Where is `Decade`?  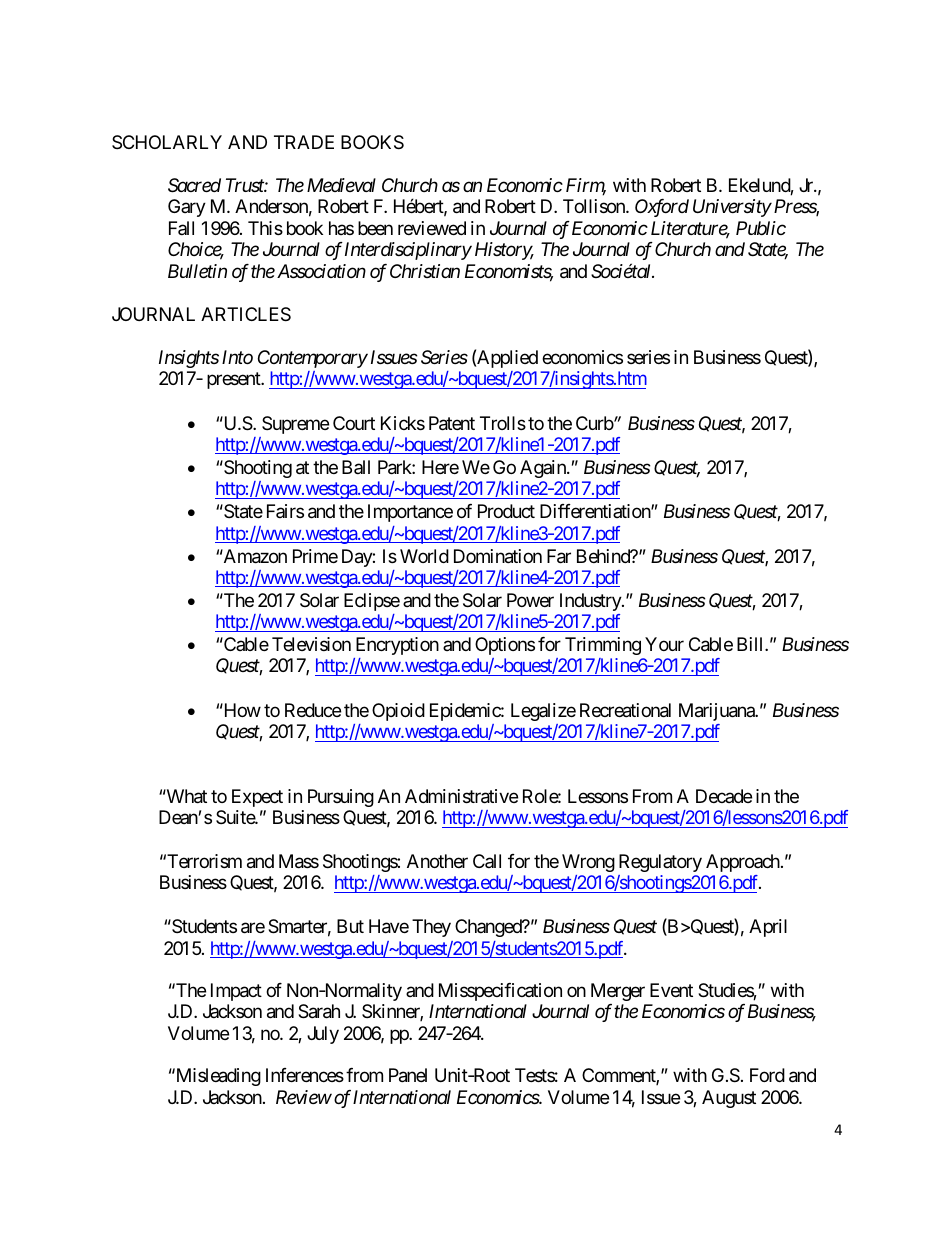
Decade is located at coordinates (724, 796).
